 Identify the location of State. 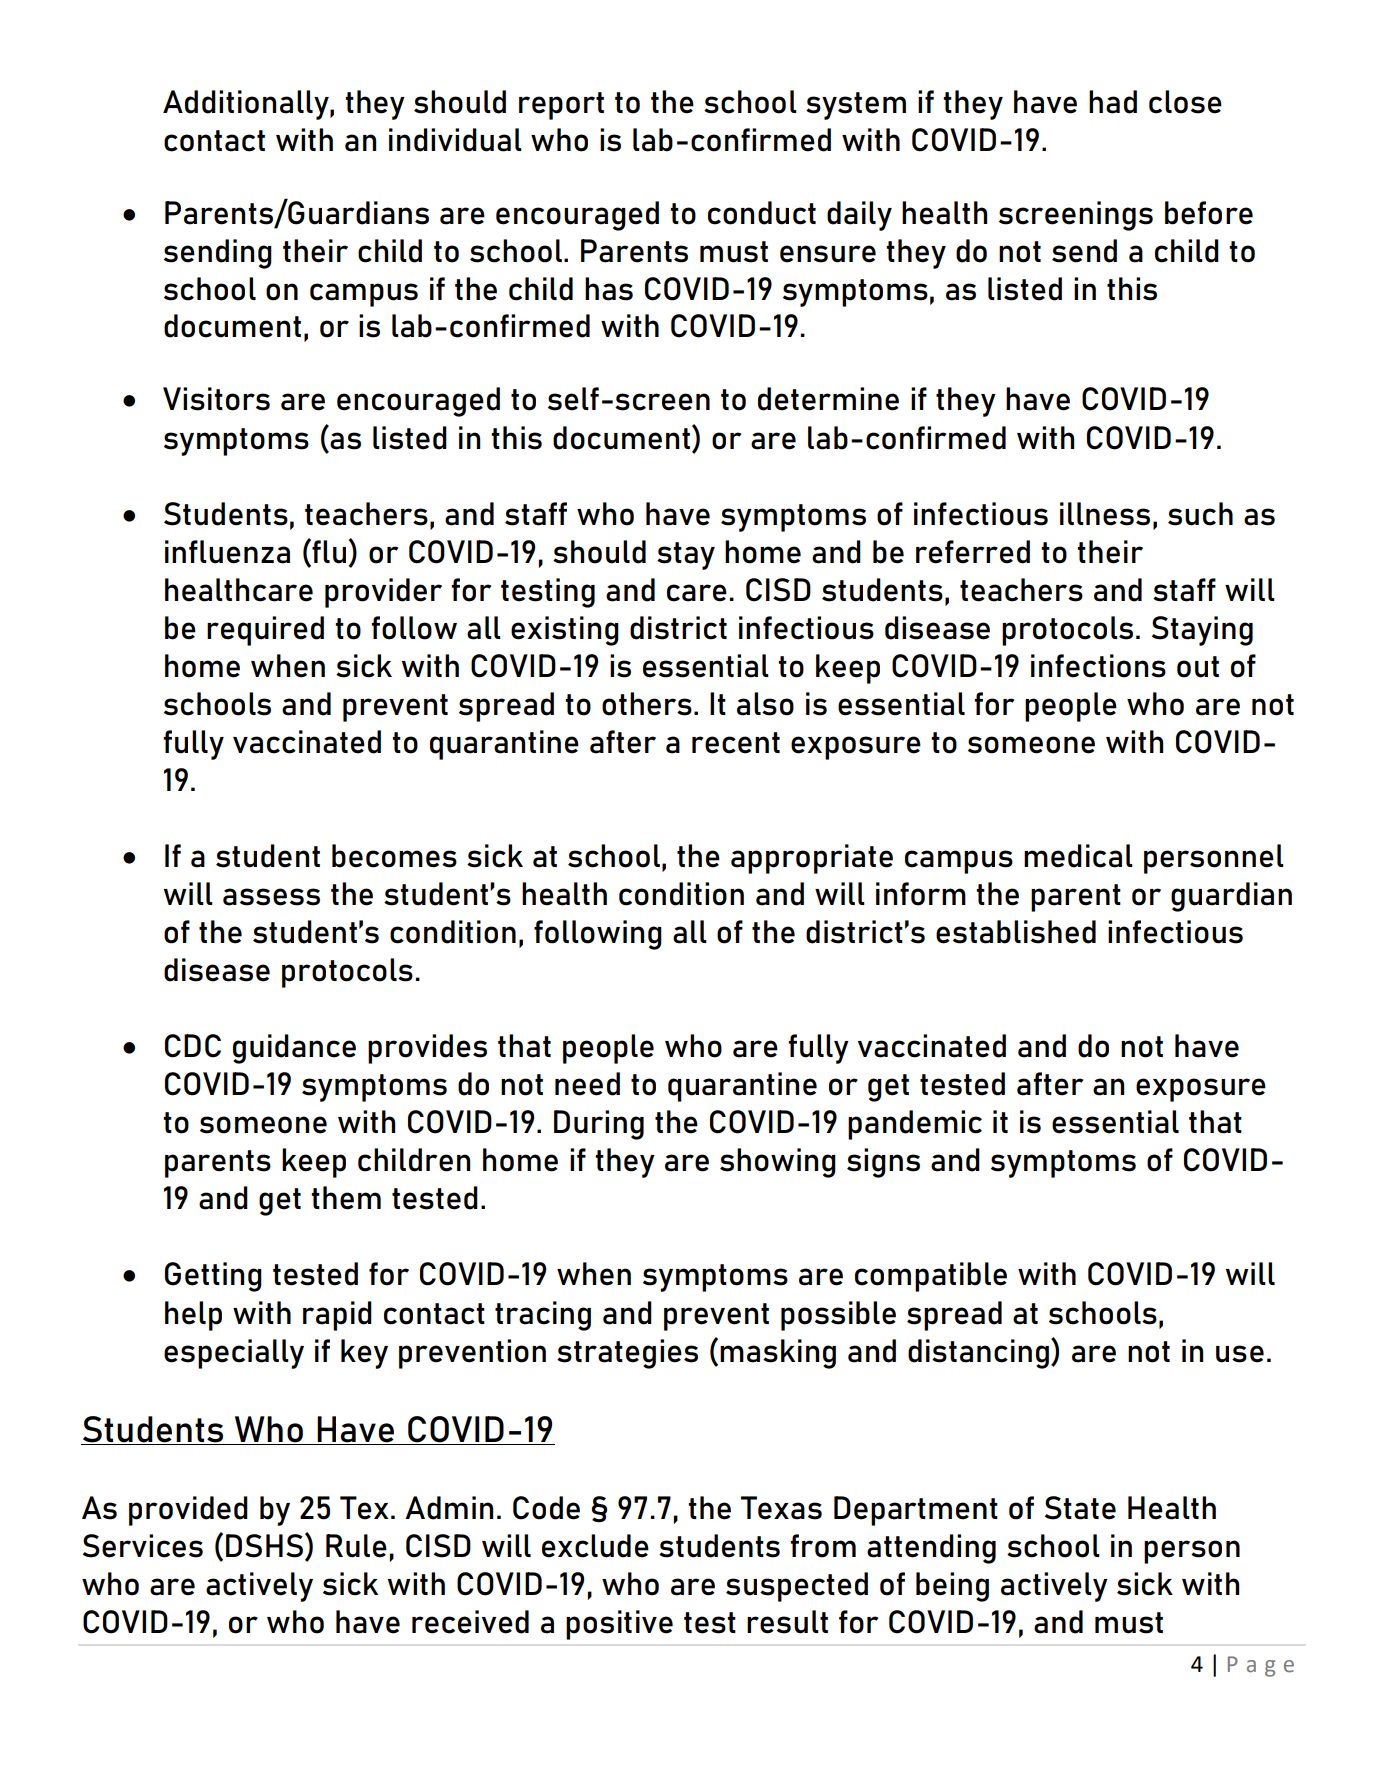
(1080, 1508).
